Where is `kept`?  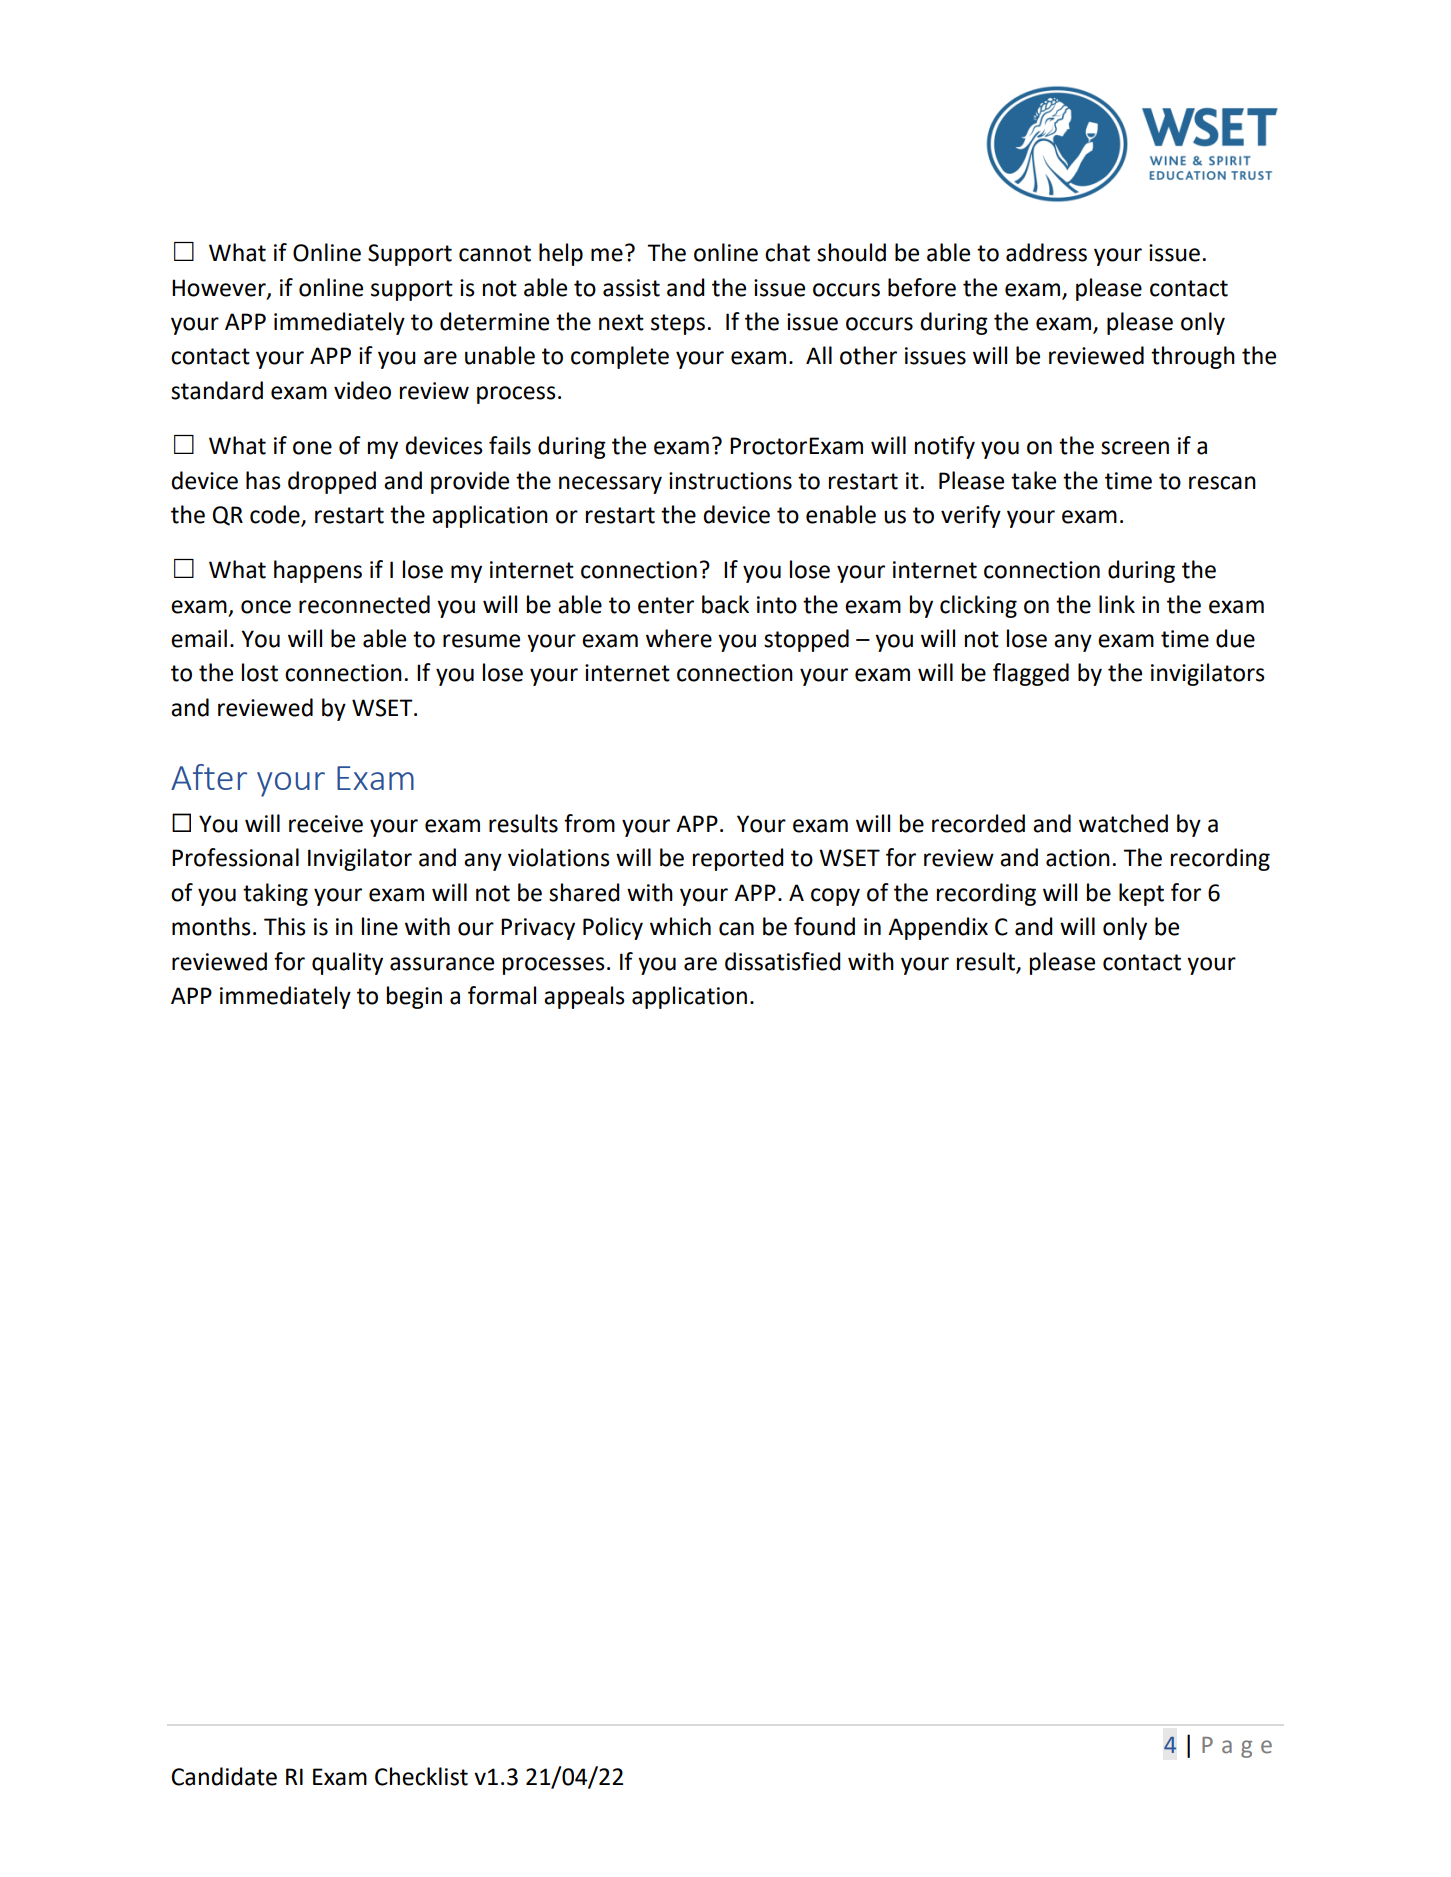
kept is located at coordinates (1141, 894).
